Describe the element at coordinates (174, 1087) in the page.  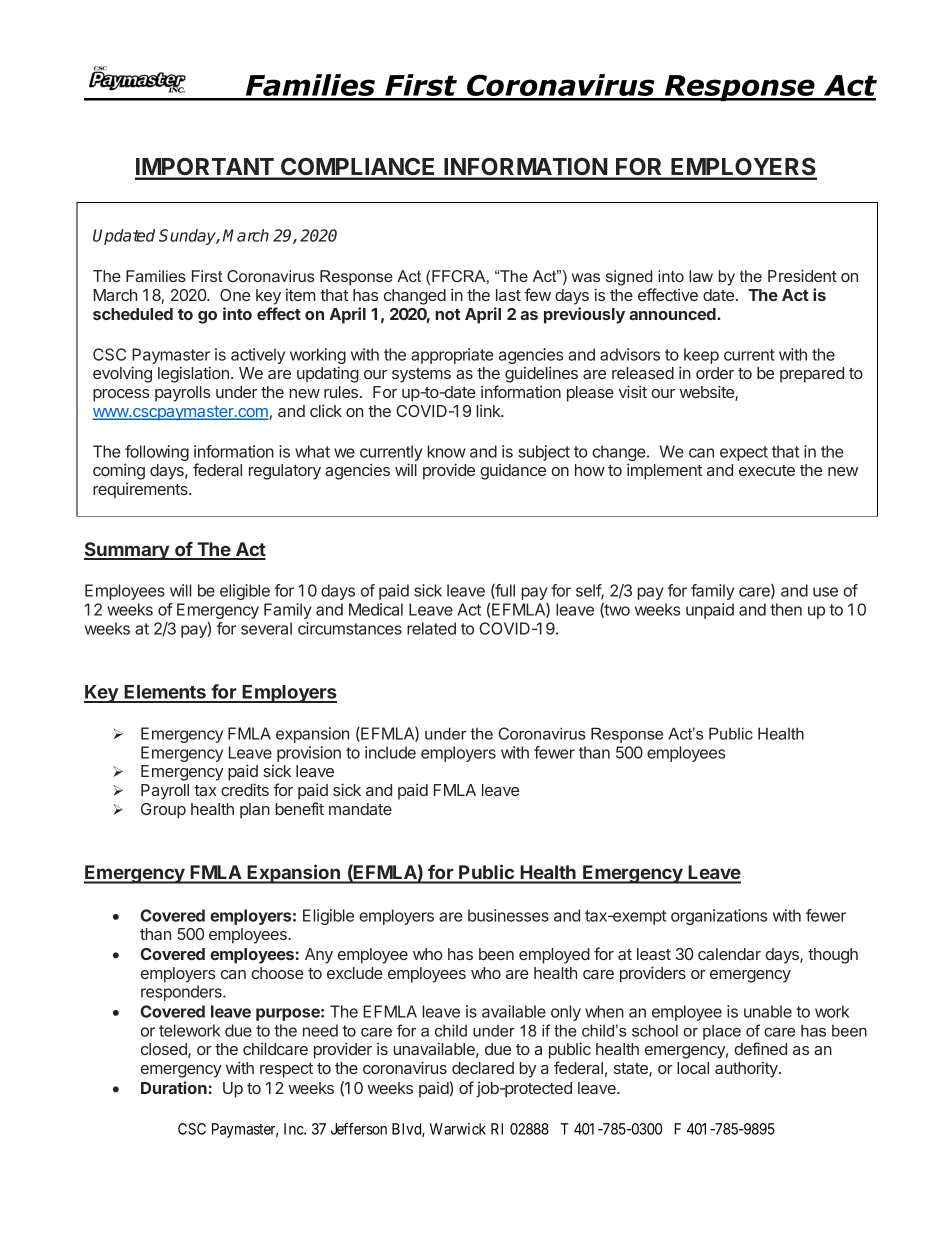
I see `Duration` at that location.
